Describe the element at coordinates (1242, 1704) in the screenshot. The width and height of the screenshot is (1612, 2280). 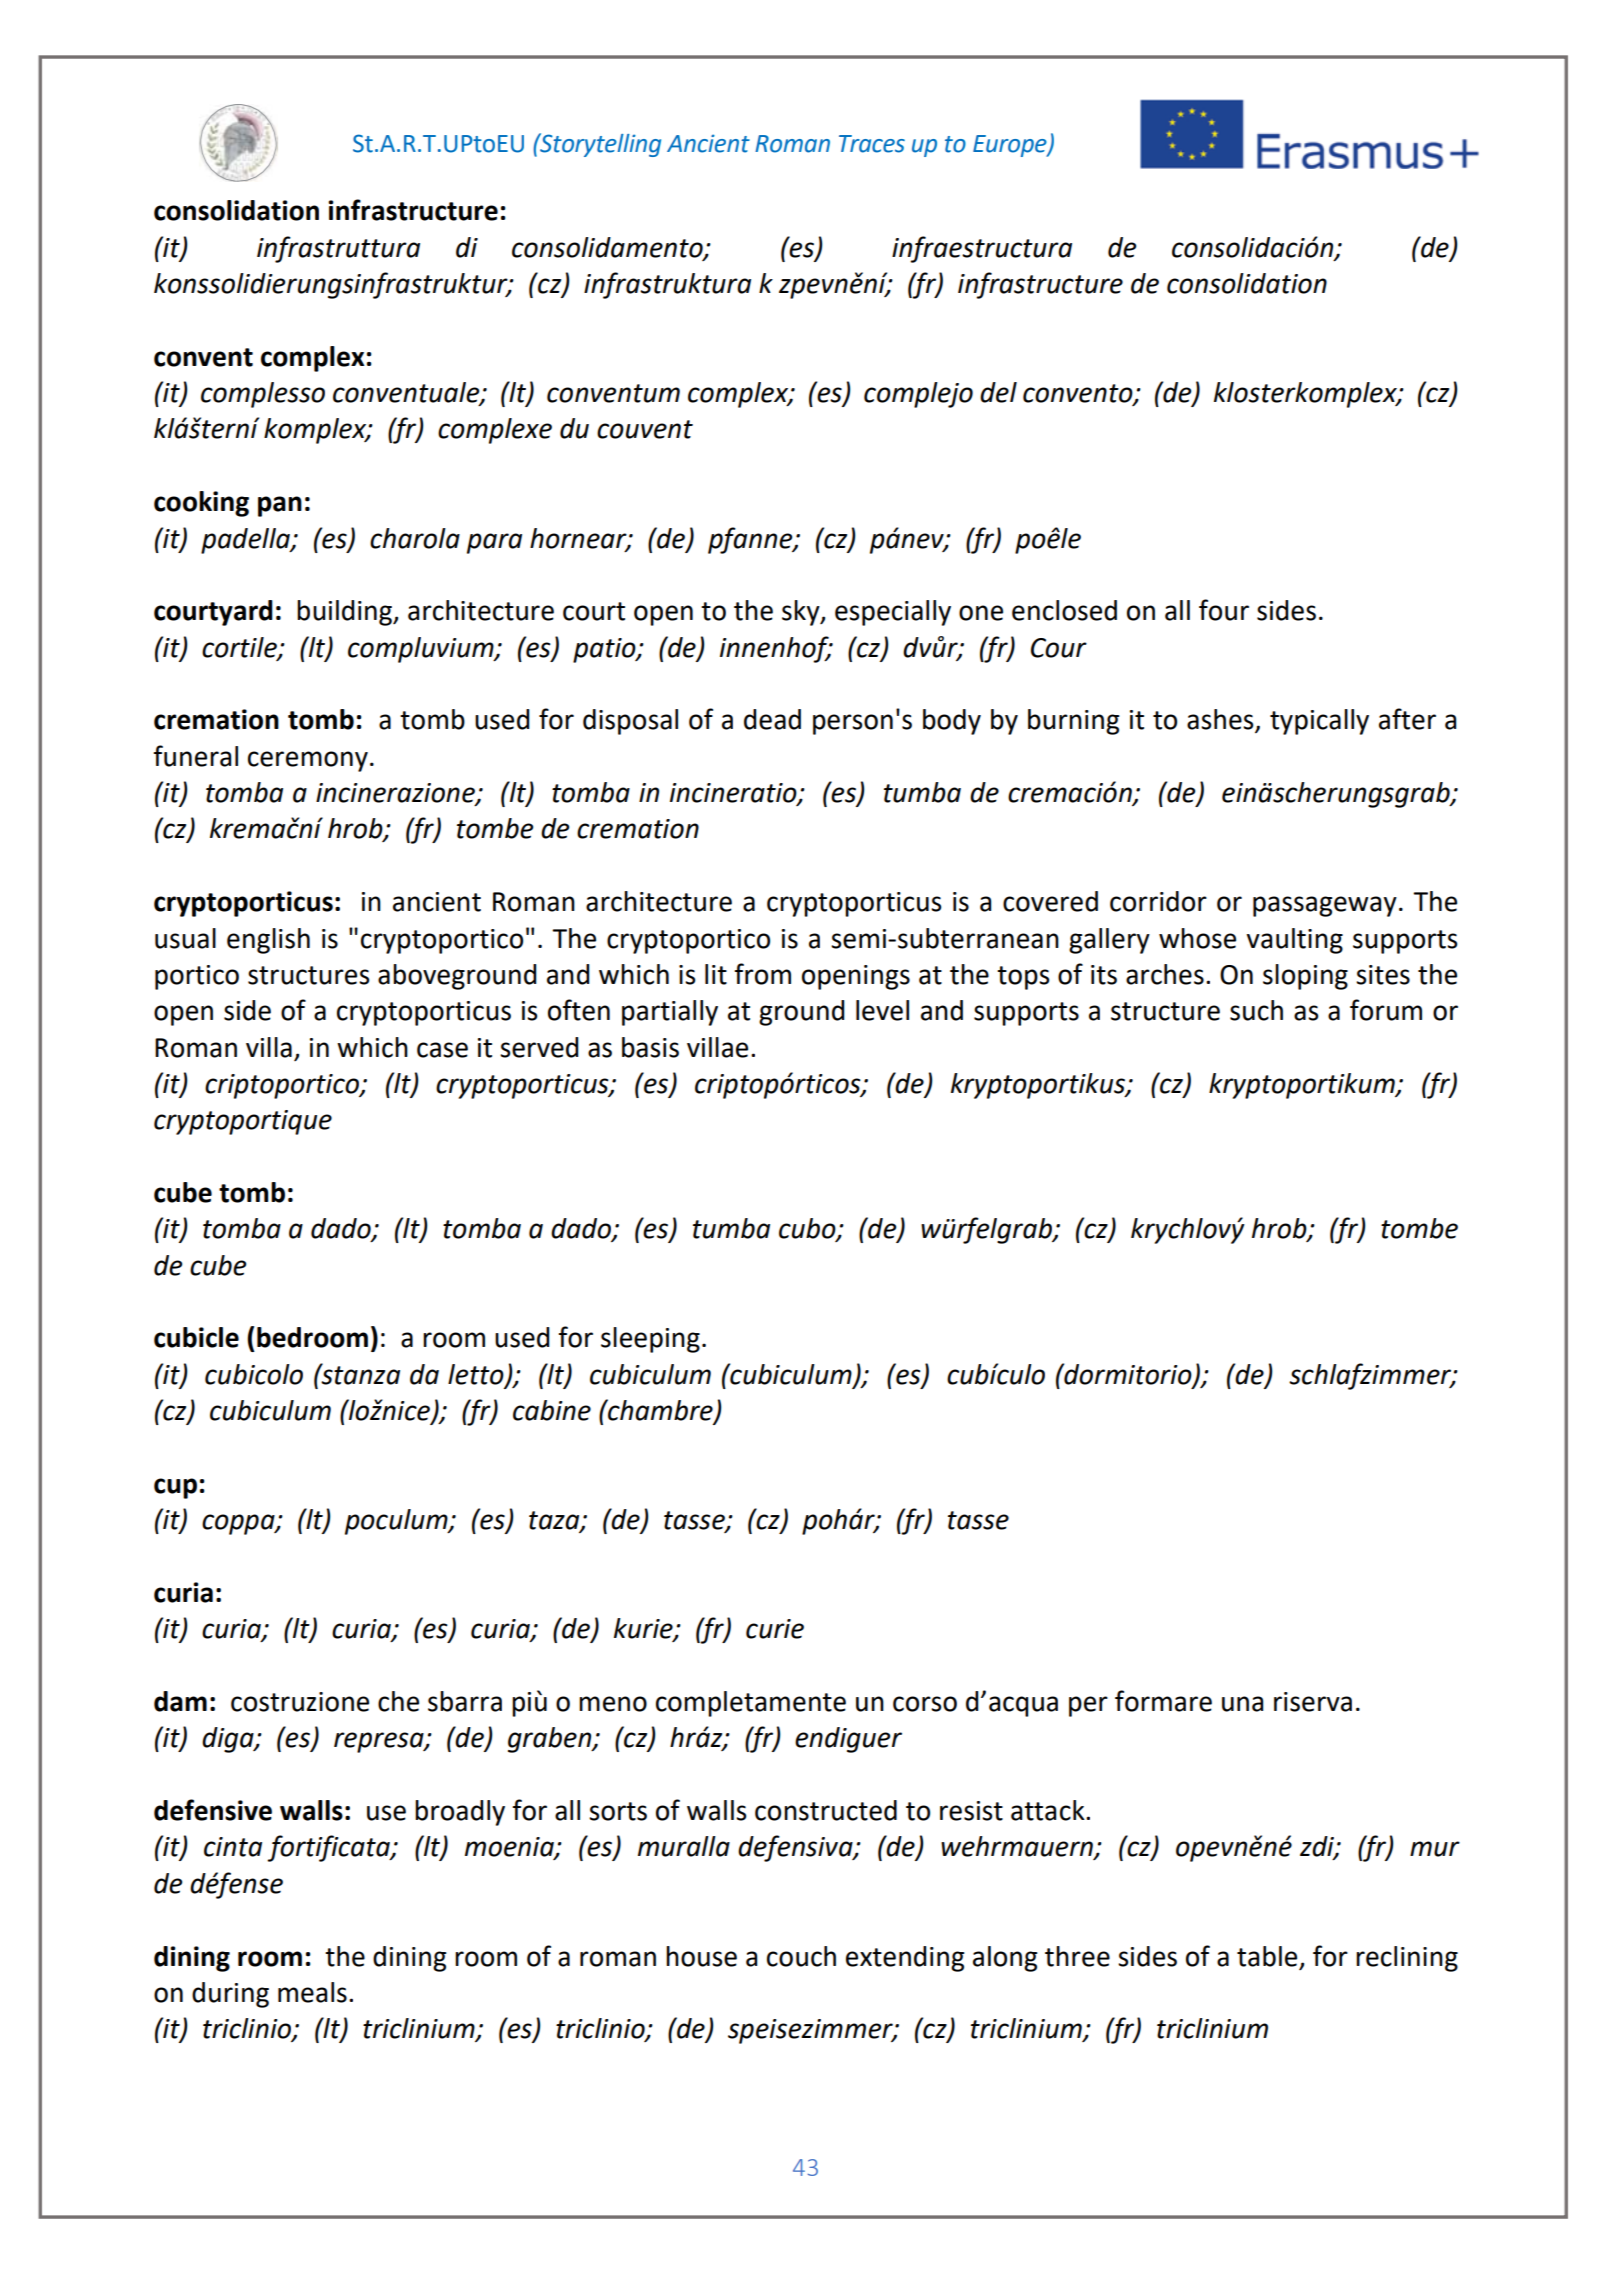
I see `una` at that location.
